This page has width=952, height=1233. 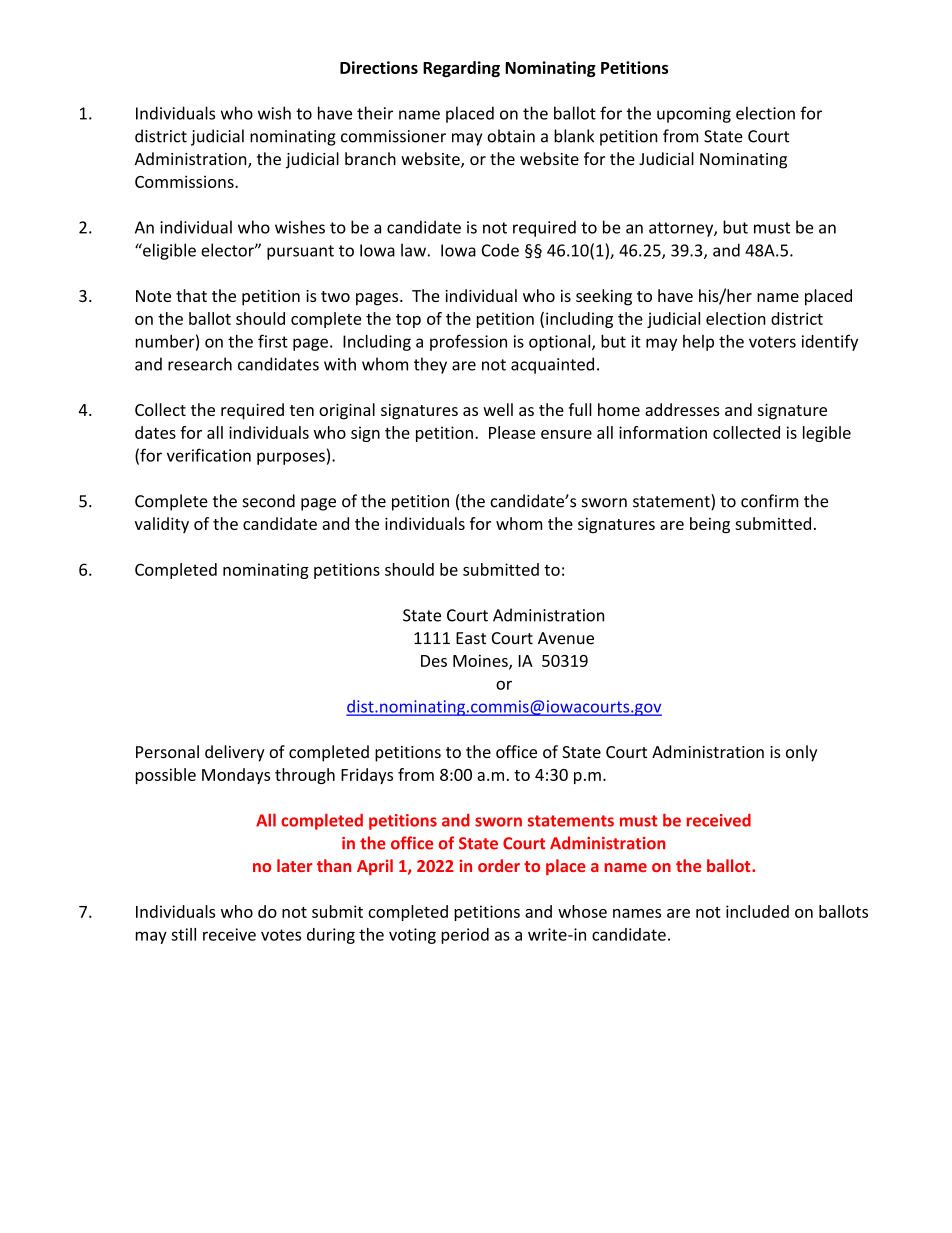 I want to click on research, so click(x=200, y=364).
